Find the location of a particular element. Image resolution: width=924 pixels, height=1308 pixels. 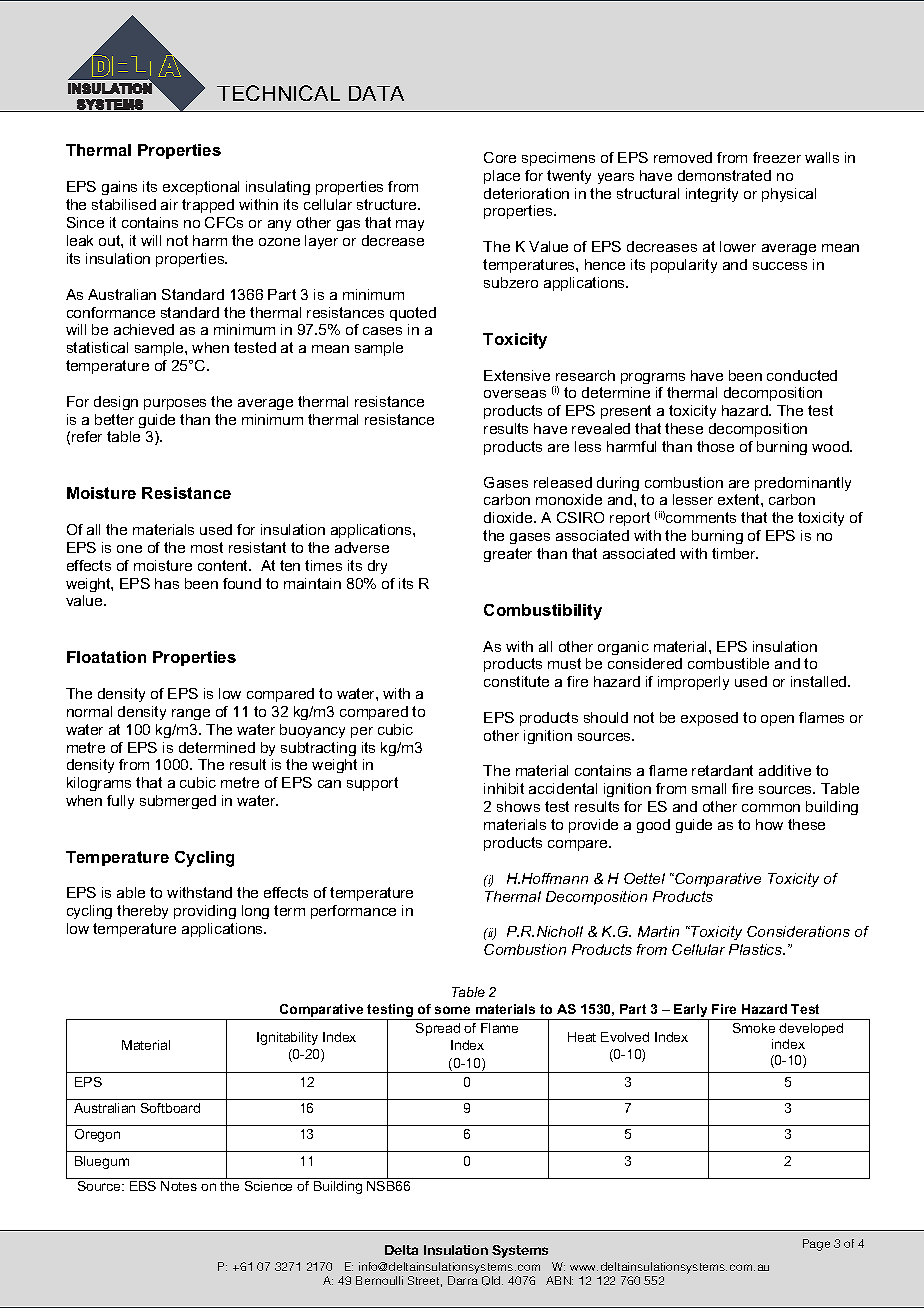

range is located at coordinates (191, 714).
